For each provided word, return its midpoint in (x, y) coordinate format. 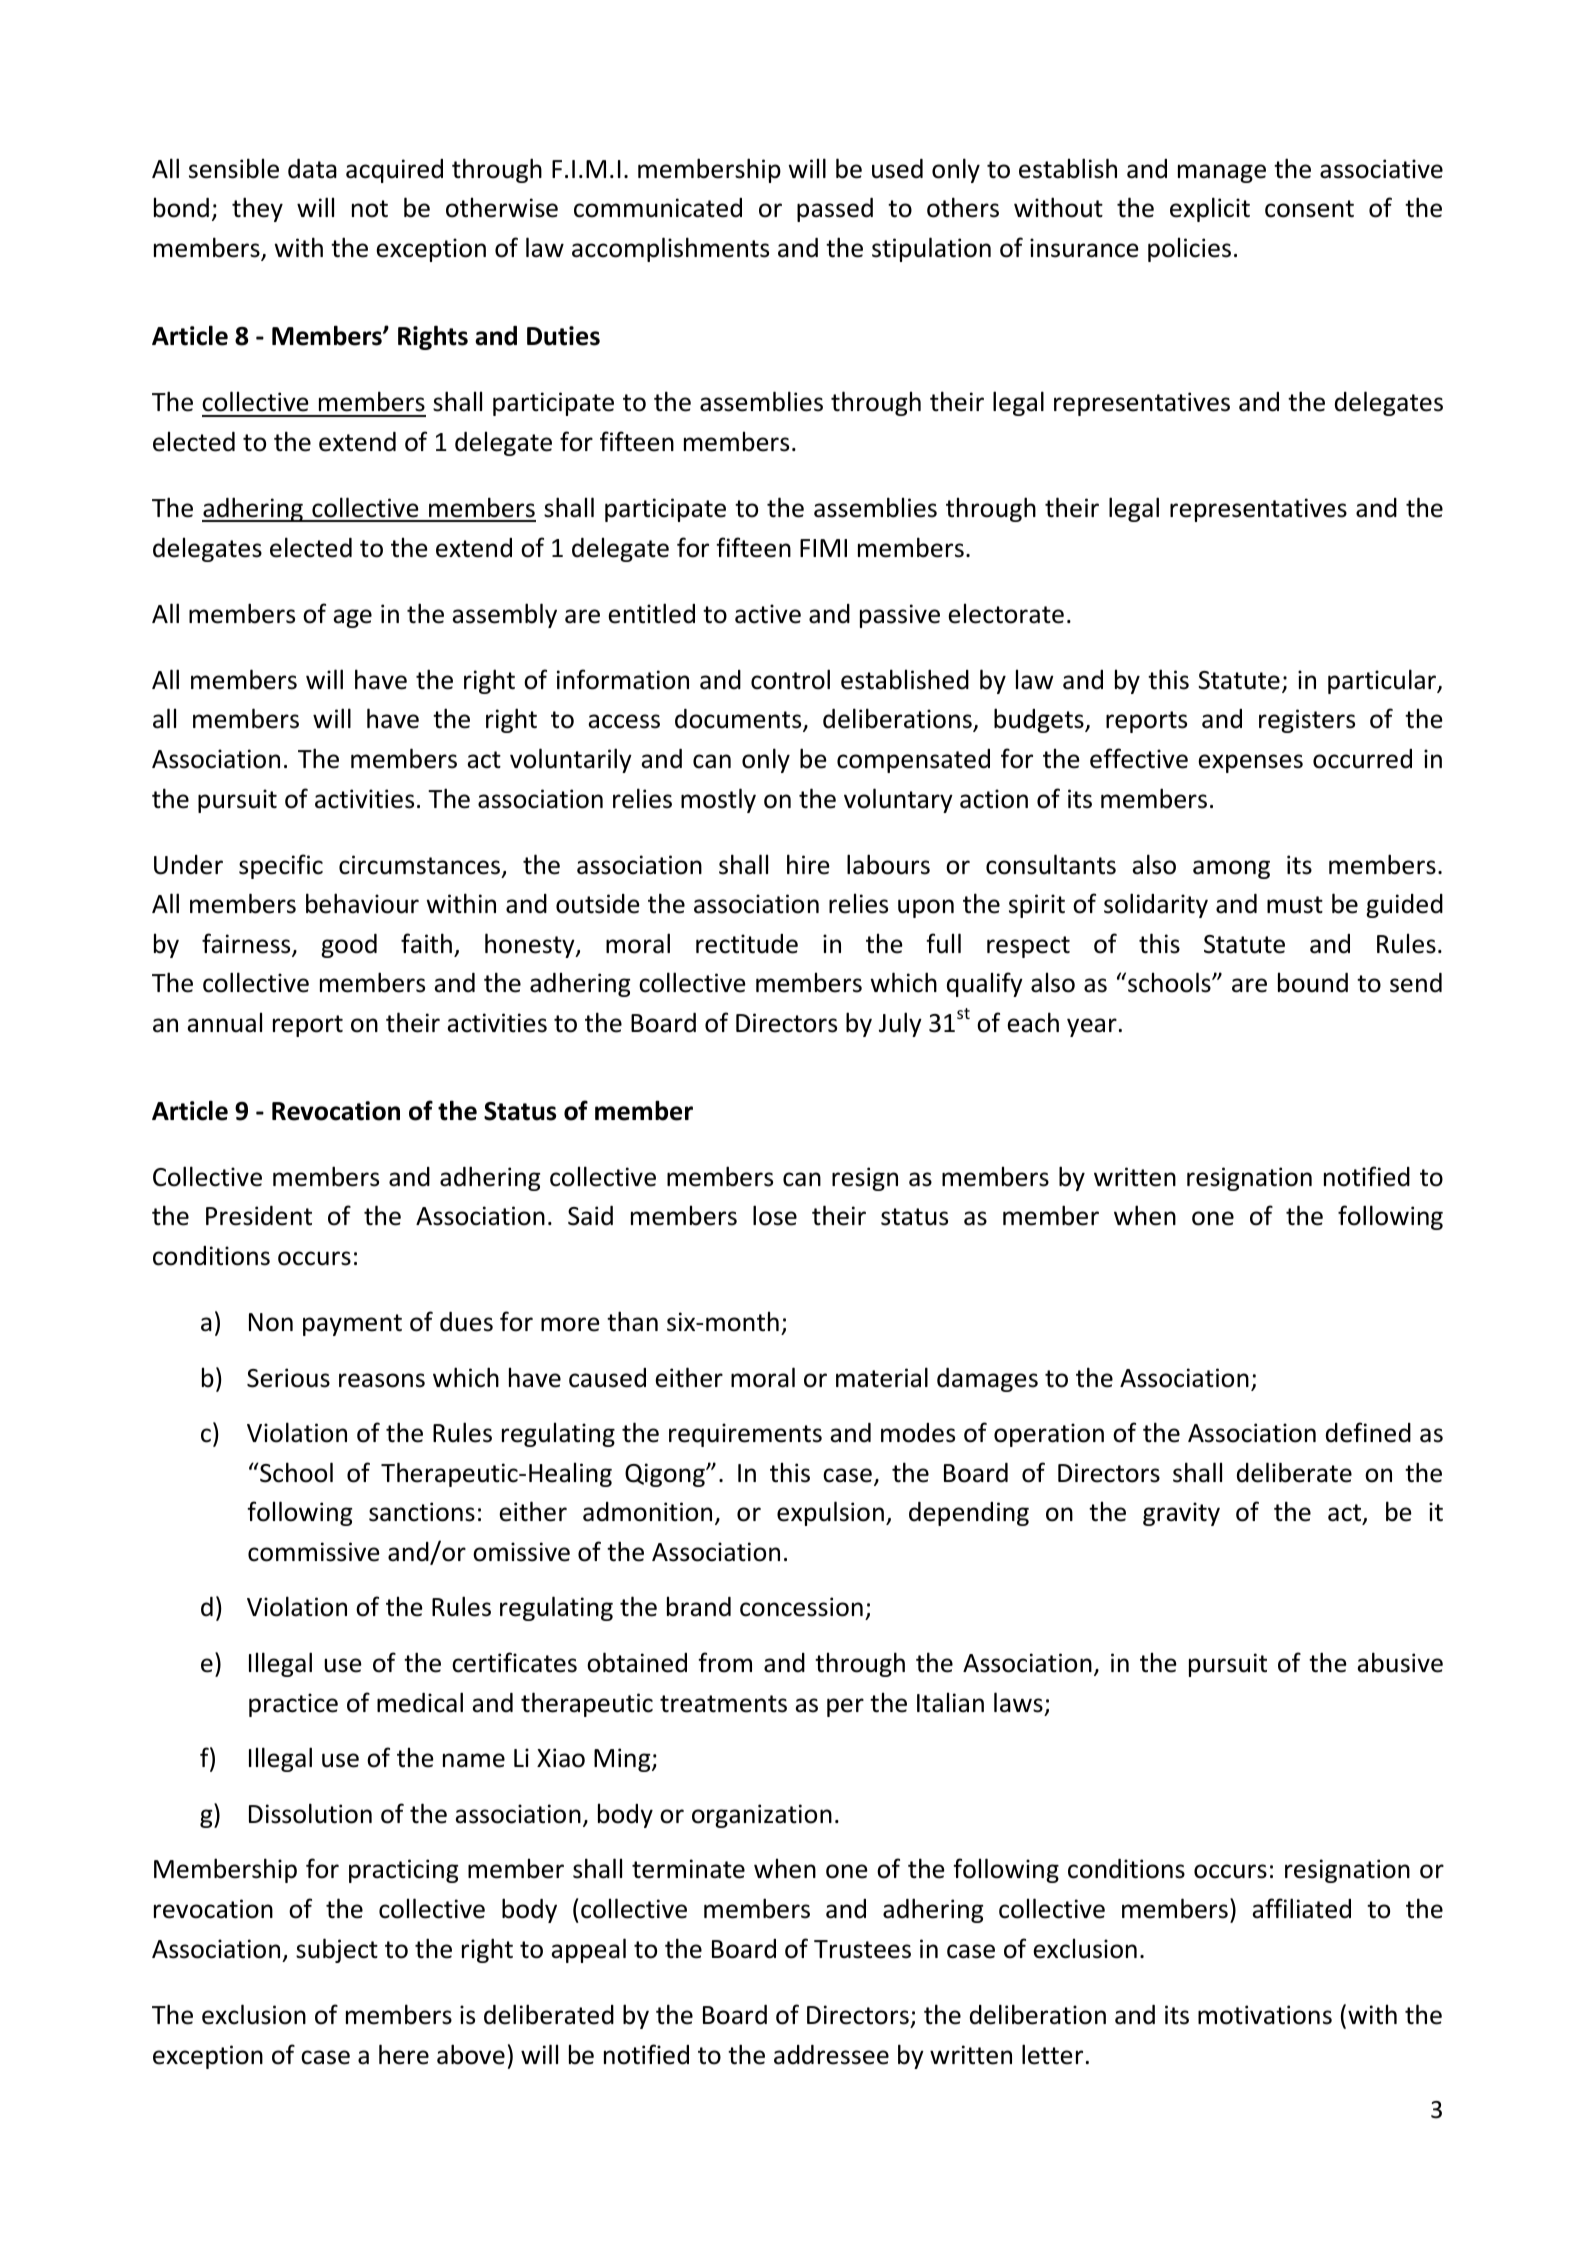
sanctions (422, 1512)
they (257, 209)
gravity (1181, 1514)
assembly (504, 615)
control (790, 679)
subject (337, 1950)
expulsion (830, 1513)
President (259, 1216)
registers (1307, 721)
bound (1313, 982)
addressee (831, 2055)
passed (835, 210)
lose (775, 1215)
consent (1309, 209)
